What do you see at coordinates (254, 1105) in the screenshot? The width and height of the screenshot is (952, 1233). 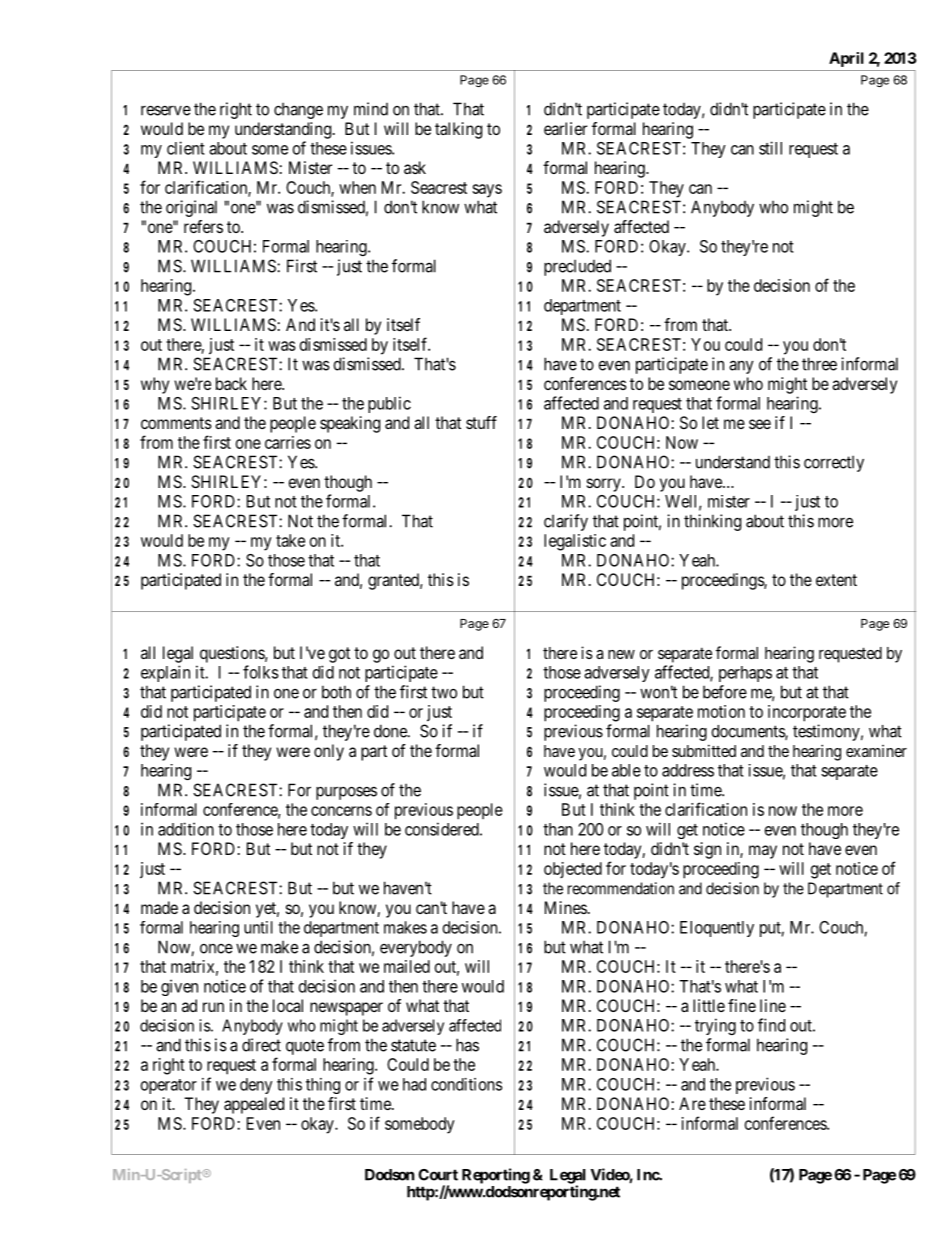 I see `appealed` at bounding box center [254, 1105].
